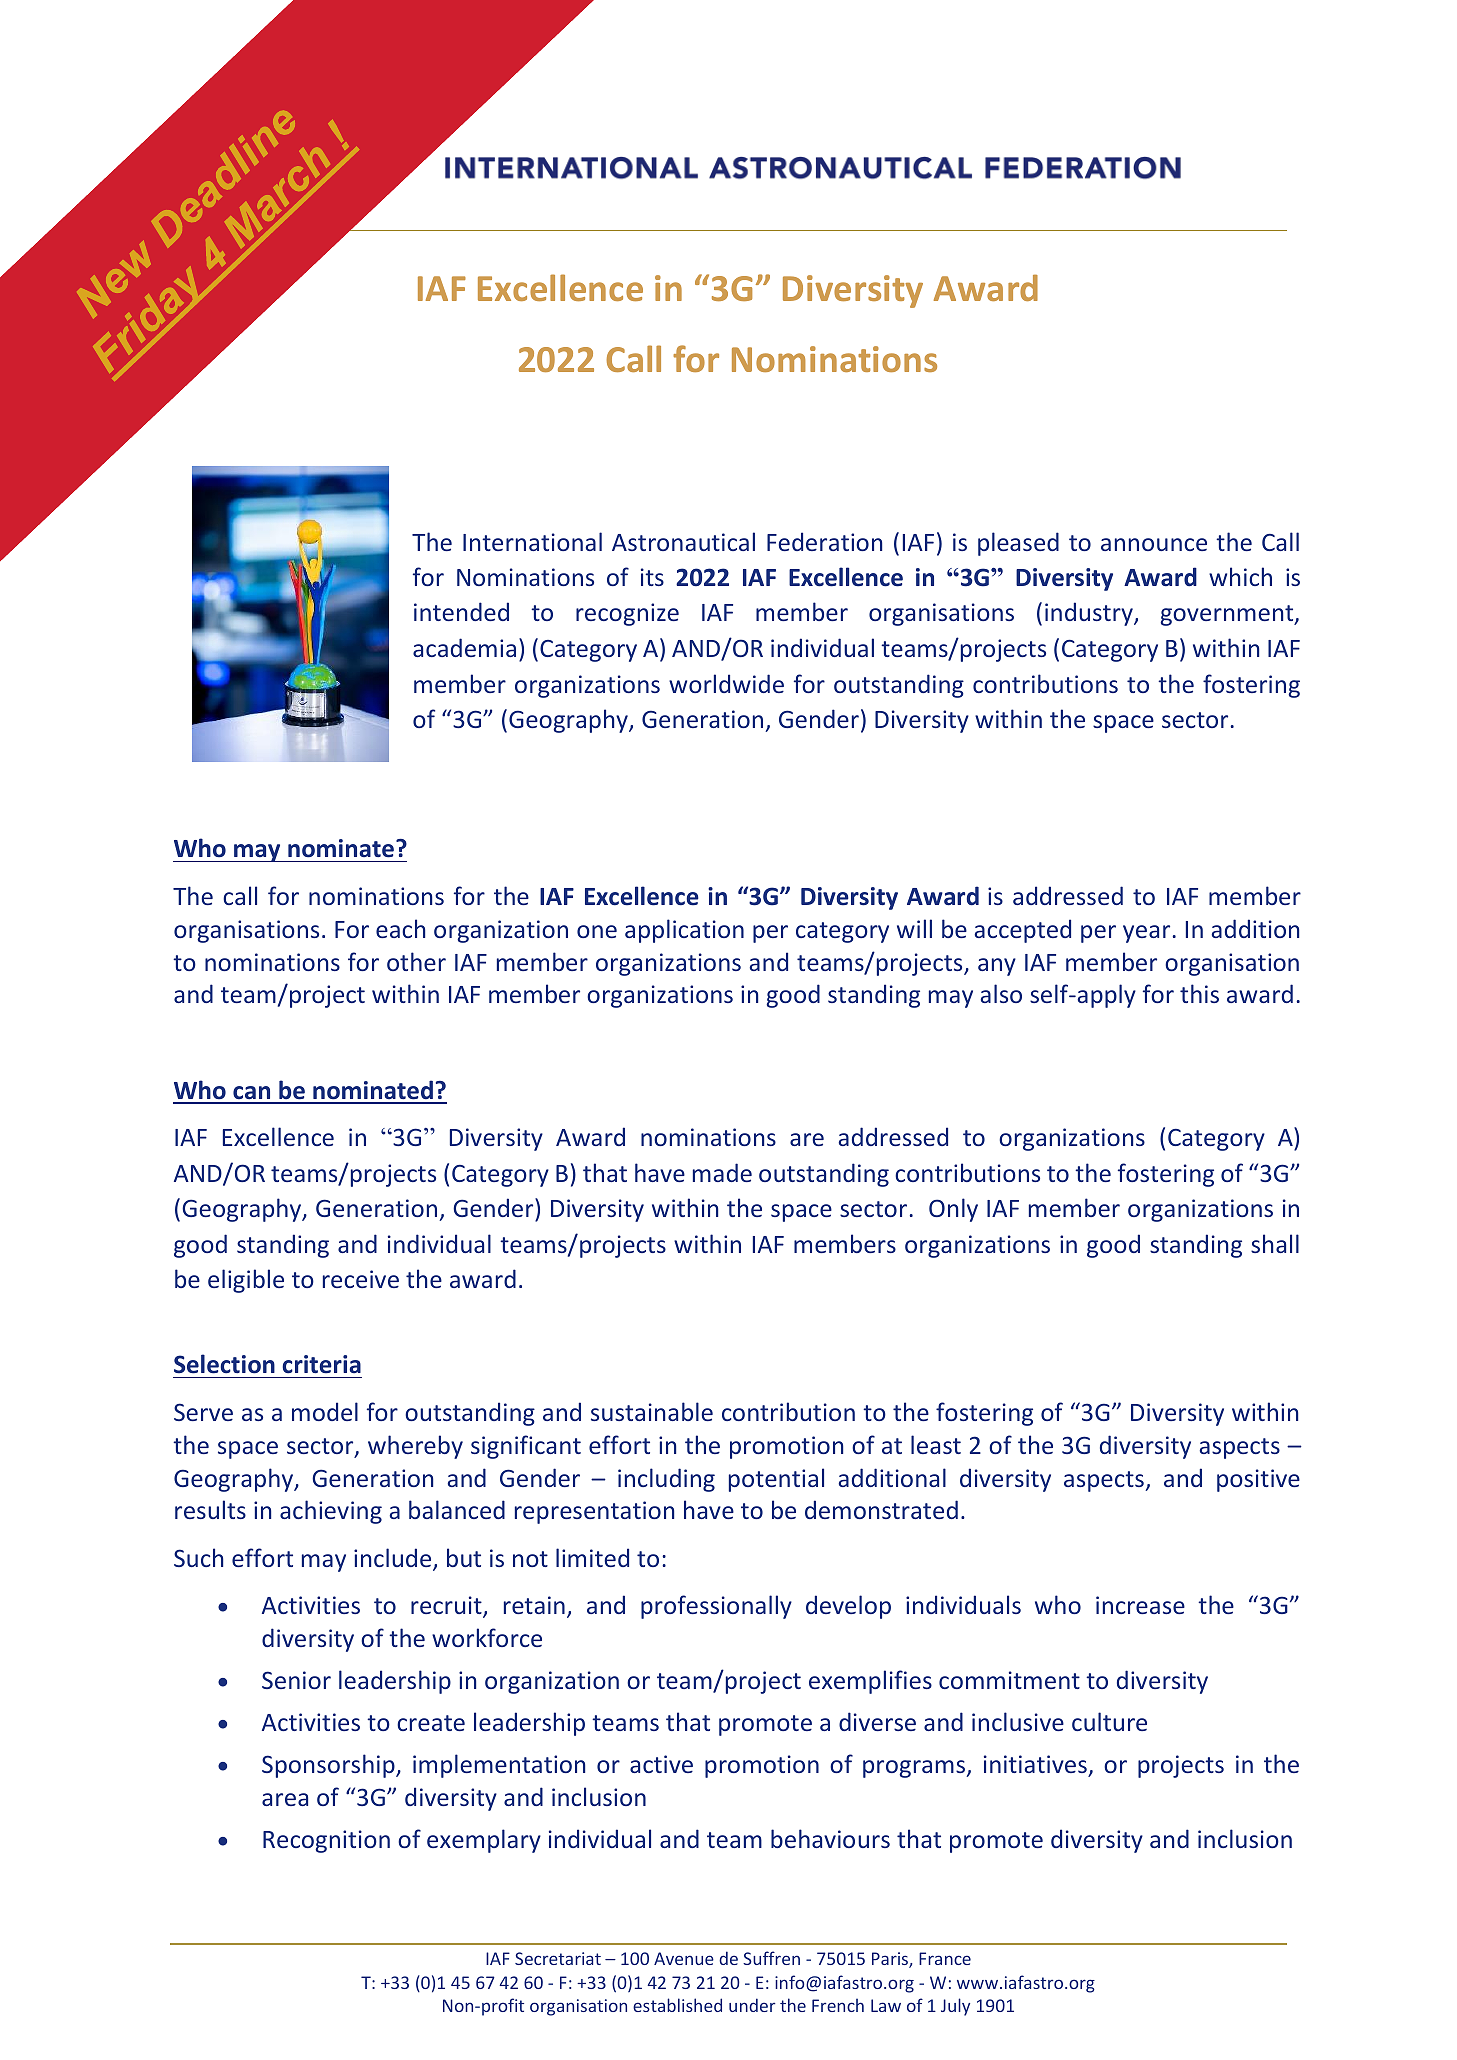 The width and height of the image is (1457, 2060). I want to click on year, so click(1146, 934).
